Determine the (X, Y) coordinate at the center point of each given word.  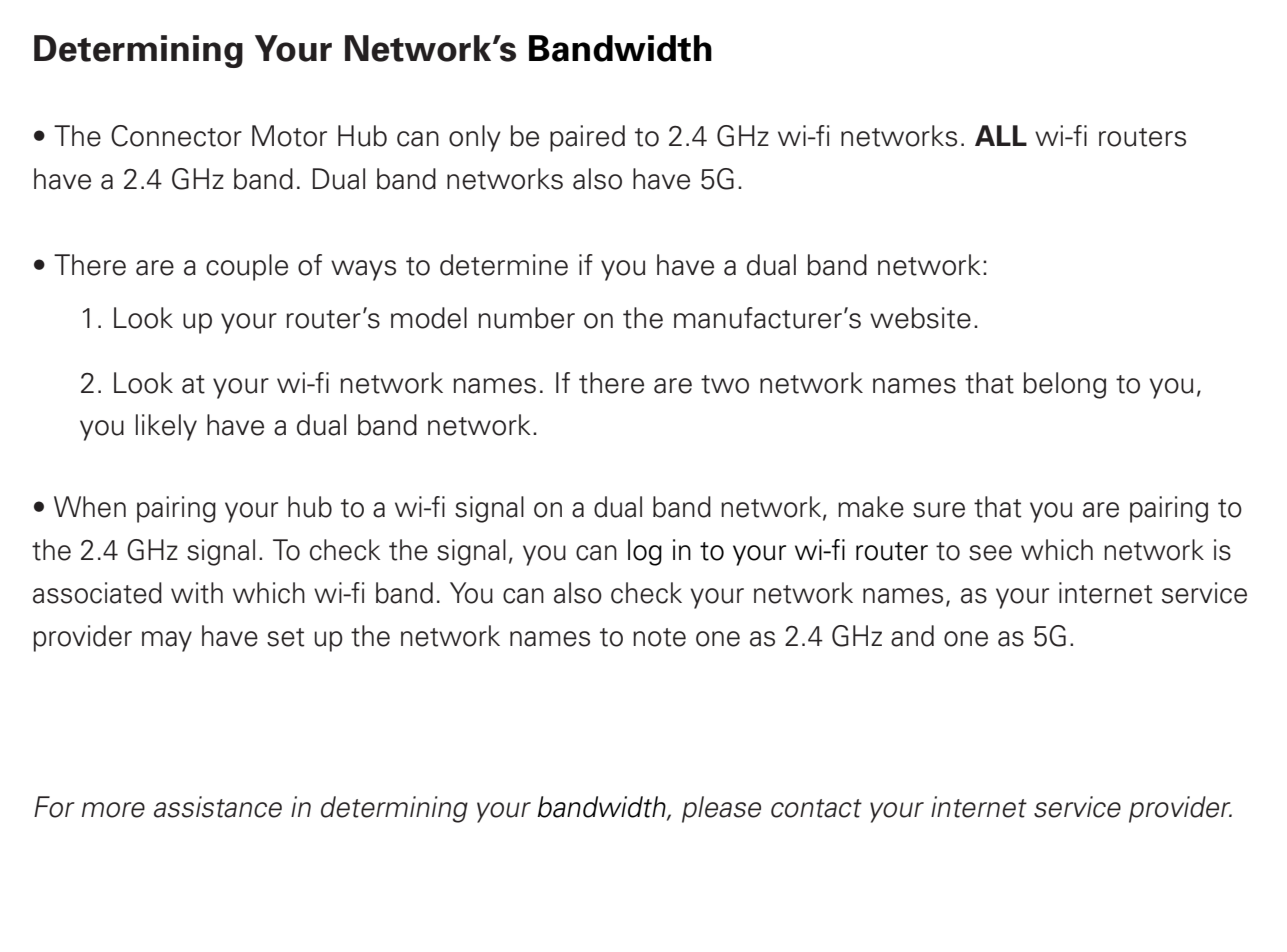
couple (247, 267)
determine (504, 265)
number (526, 318)
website (920, 318)
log (645, 552)
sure (939, 510)
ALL (1001, 135)
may (167, 641)
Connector (176, 136)
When (90, 507)
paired (587, 138)
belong (1064, 385)
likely (166, 427)
